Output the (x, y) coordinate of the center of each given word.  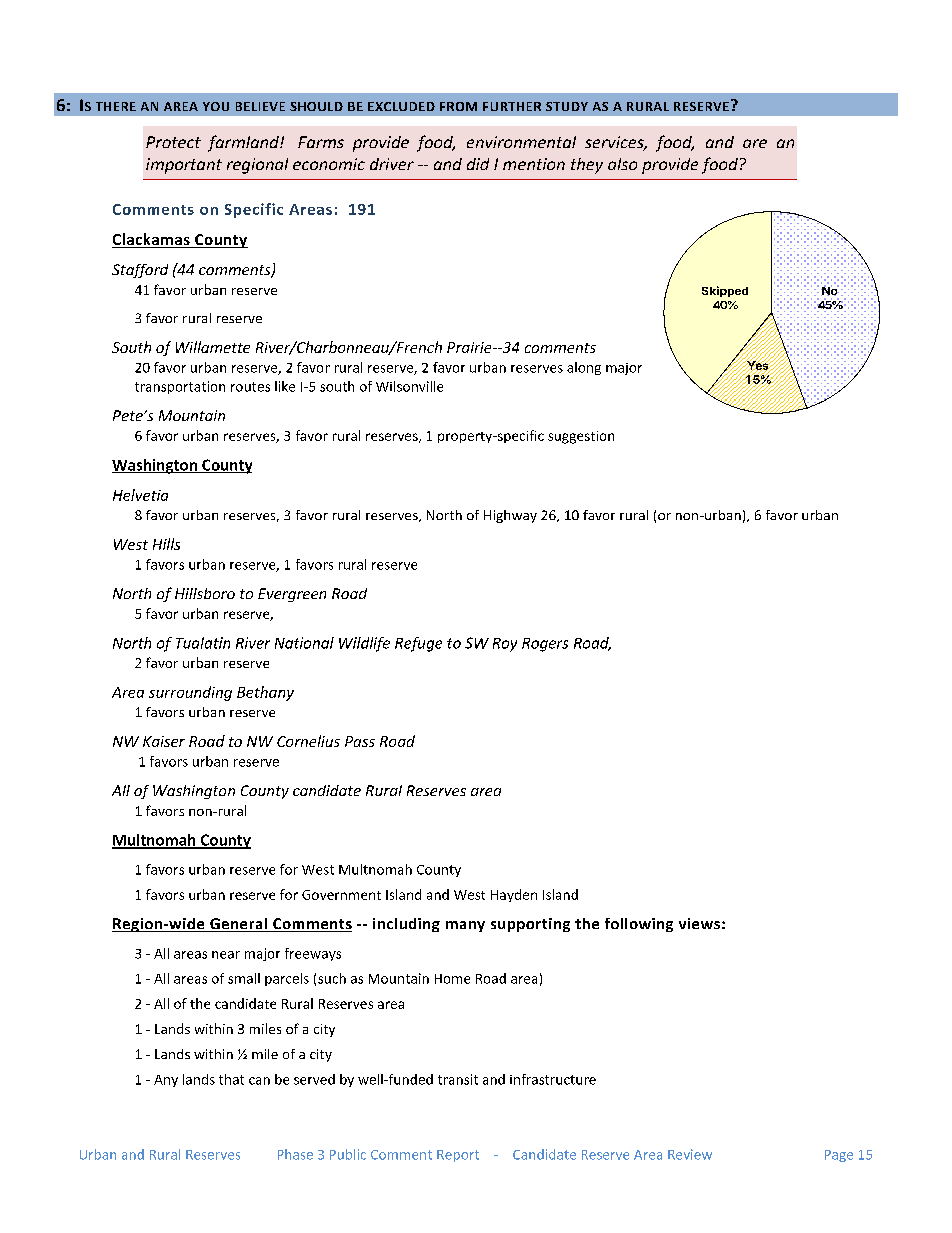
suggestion (581, 437)
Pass (360, 741)
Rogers (545, 645)
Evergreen (292, 595)
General (238, 925)
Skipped (725, 291)
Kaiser (164, 741)
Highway (510, 516)
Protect (173, 142)
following (639, 925)
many (465, 926)
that (231, 1079)
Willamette (213, 347)
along (584, 368)
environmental (521, 142)
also (622, 164)
